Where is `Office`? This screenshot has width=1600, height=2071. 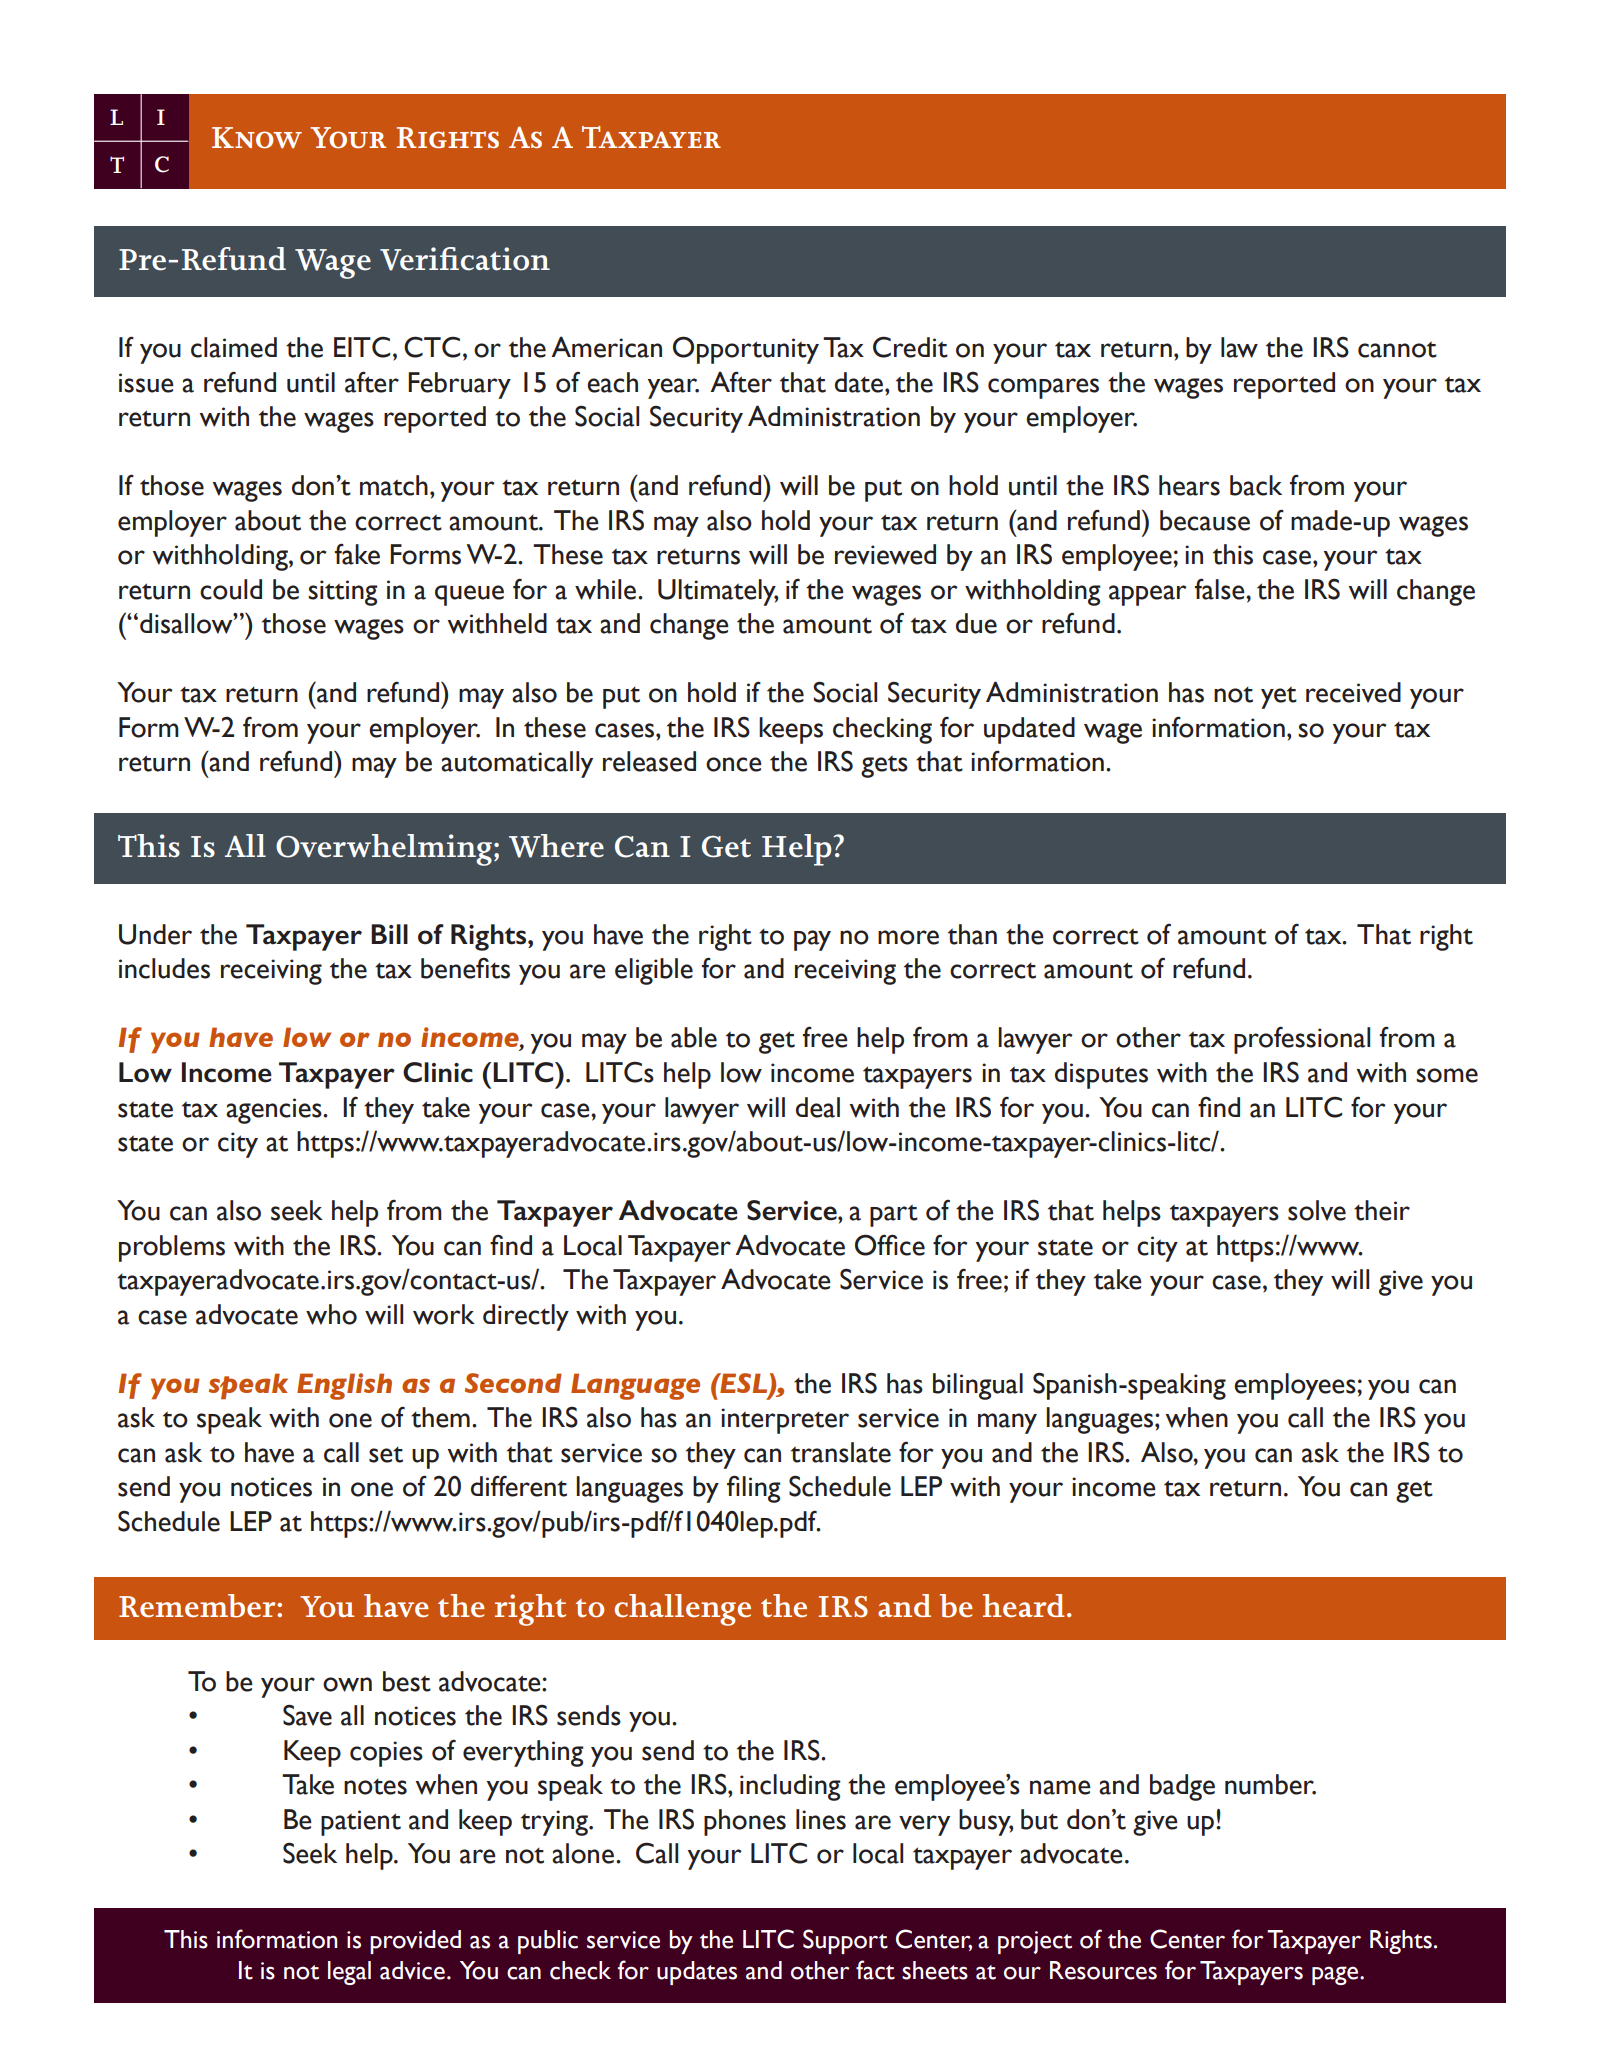
Office is located at coordinates (890, 1245).
